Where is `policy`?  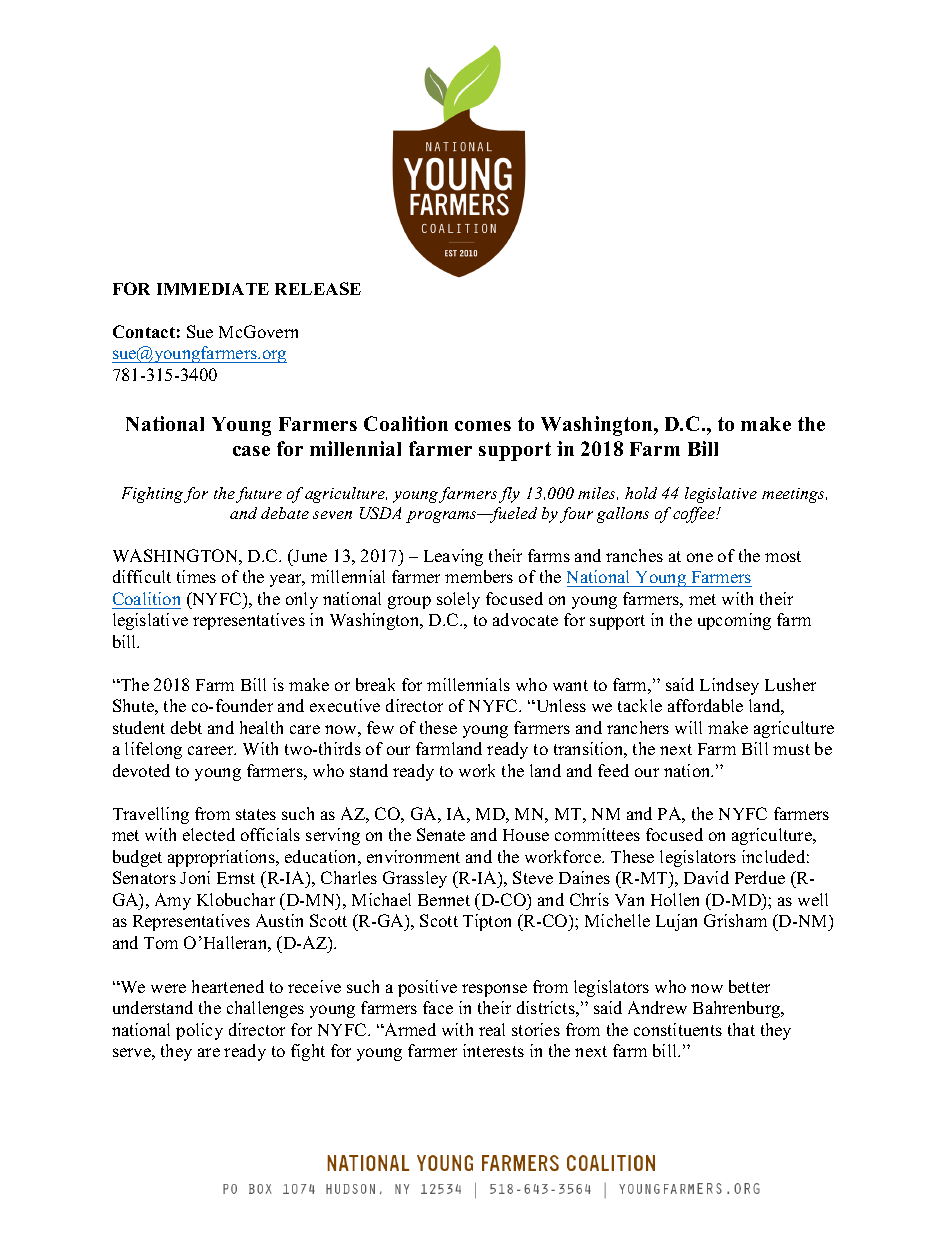
policy is located at coordinates (199, 1031).
